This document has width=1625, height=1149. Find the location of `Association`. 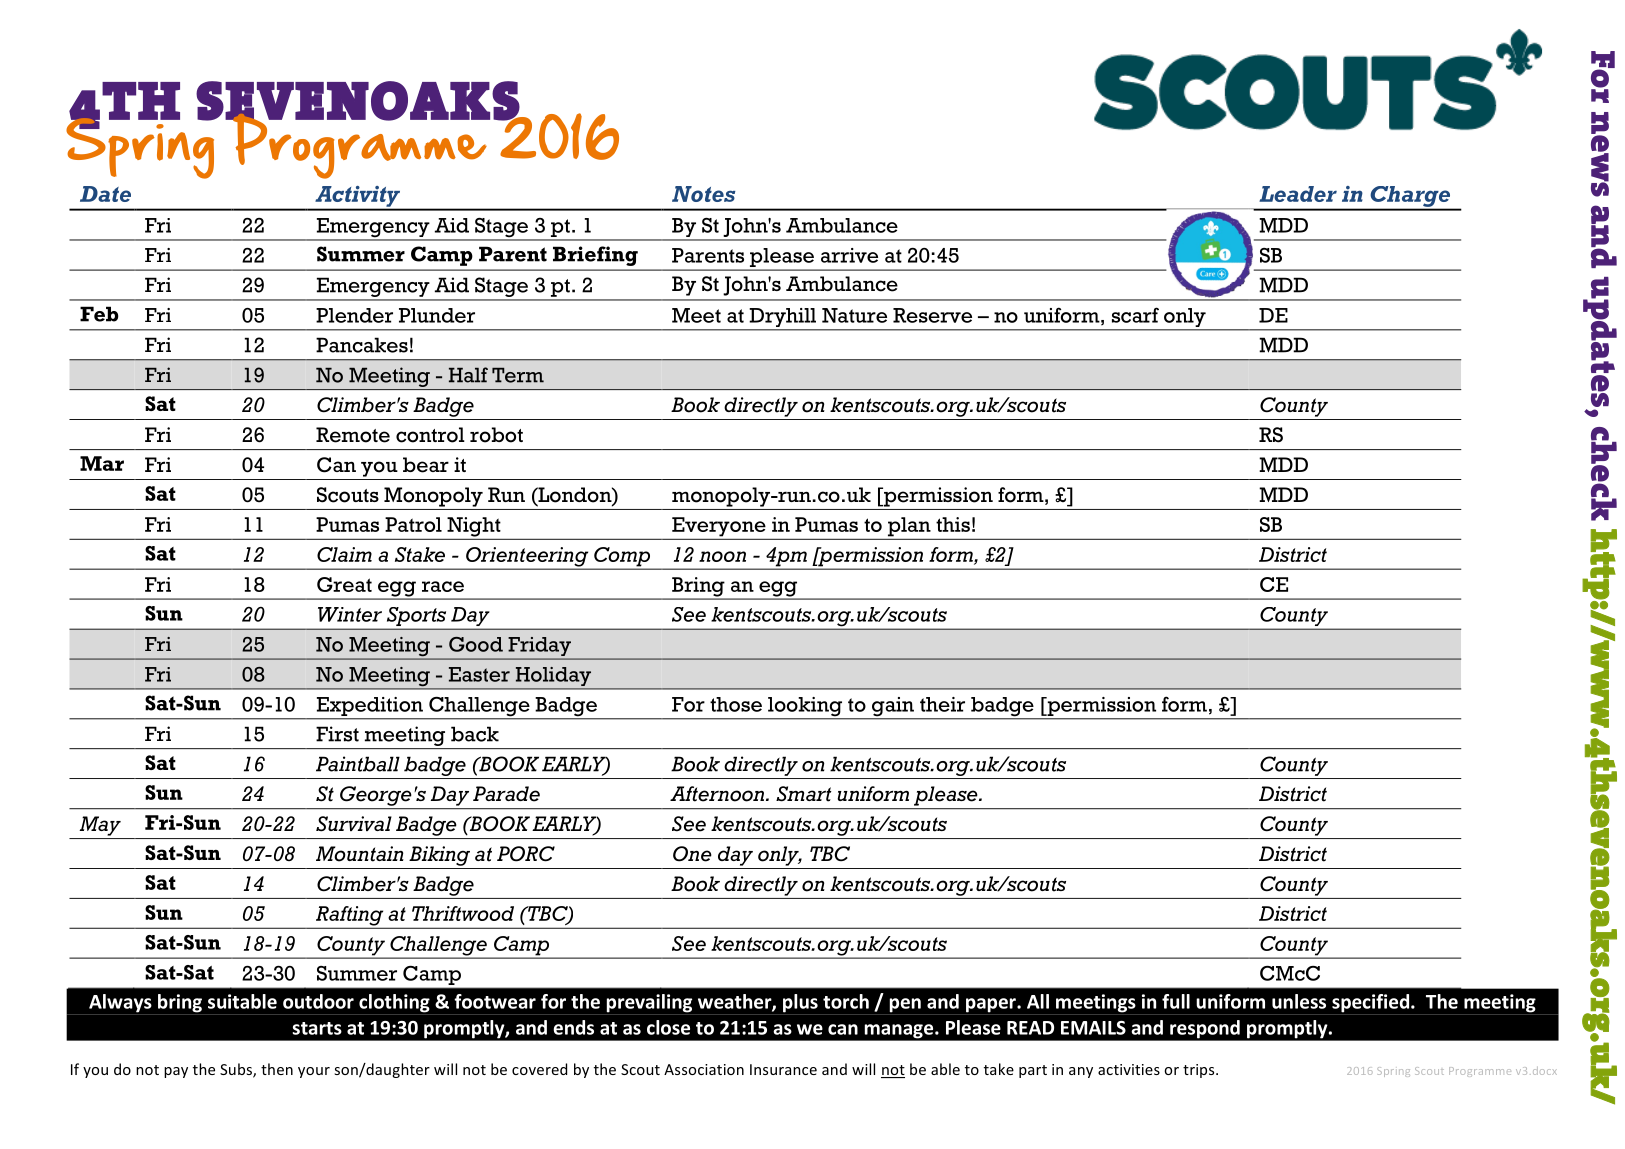

Association is located at coordinates (704, 1069).
